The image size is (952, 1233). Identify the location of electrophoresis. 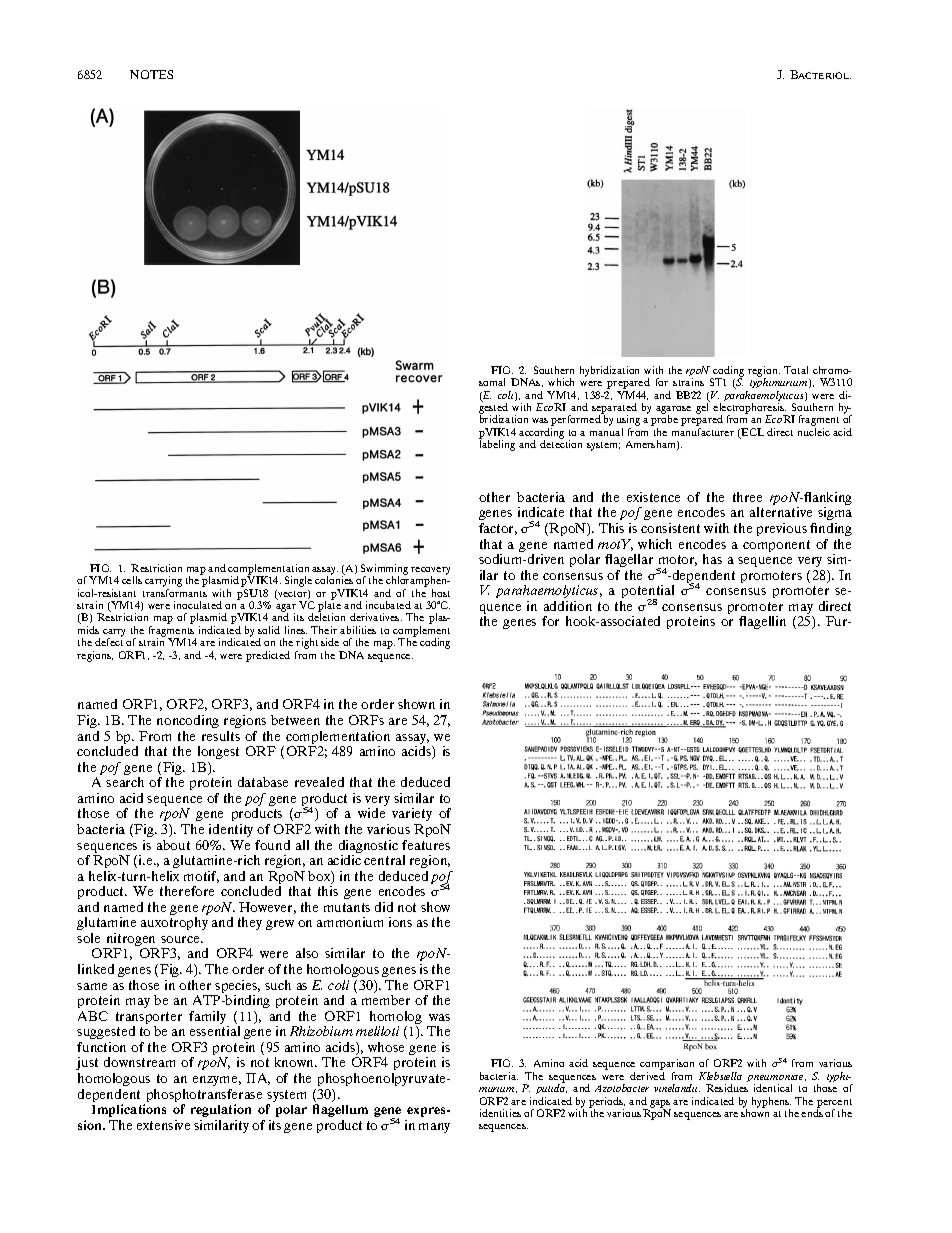
(750, 410).
